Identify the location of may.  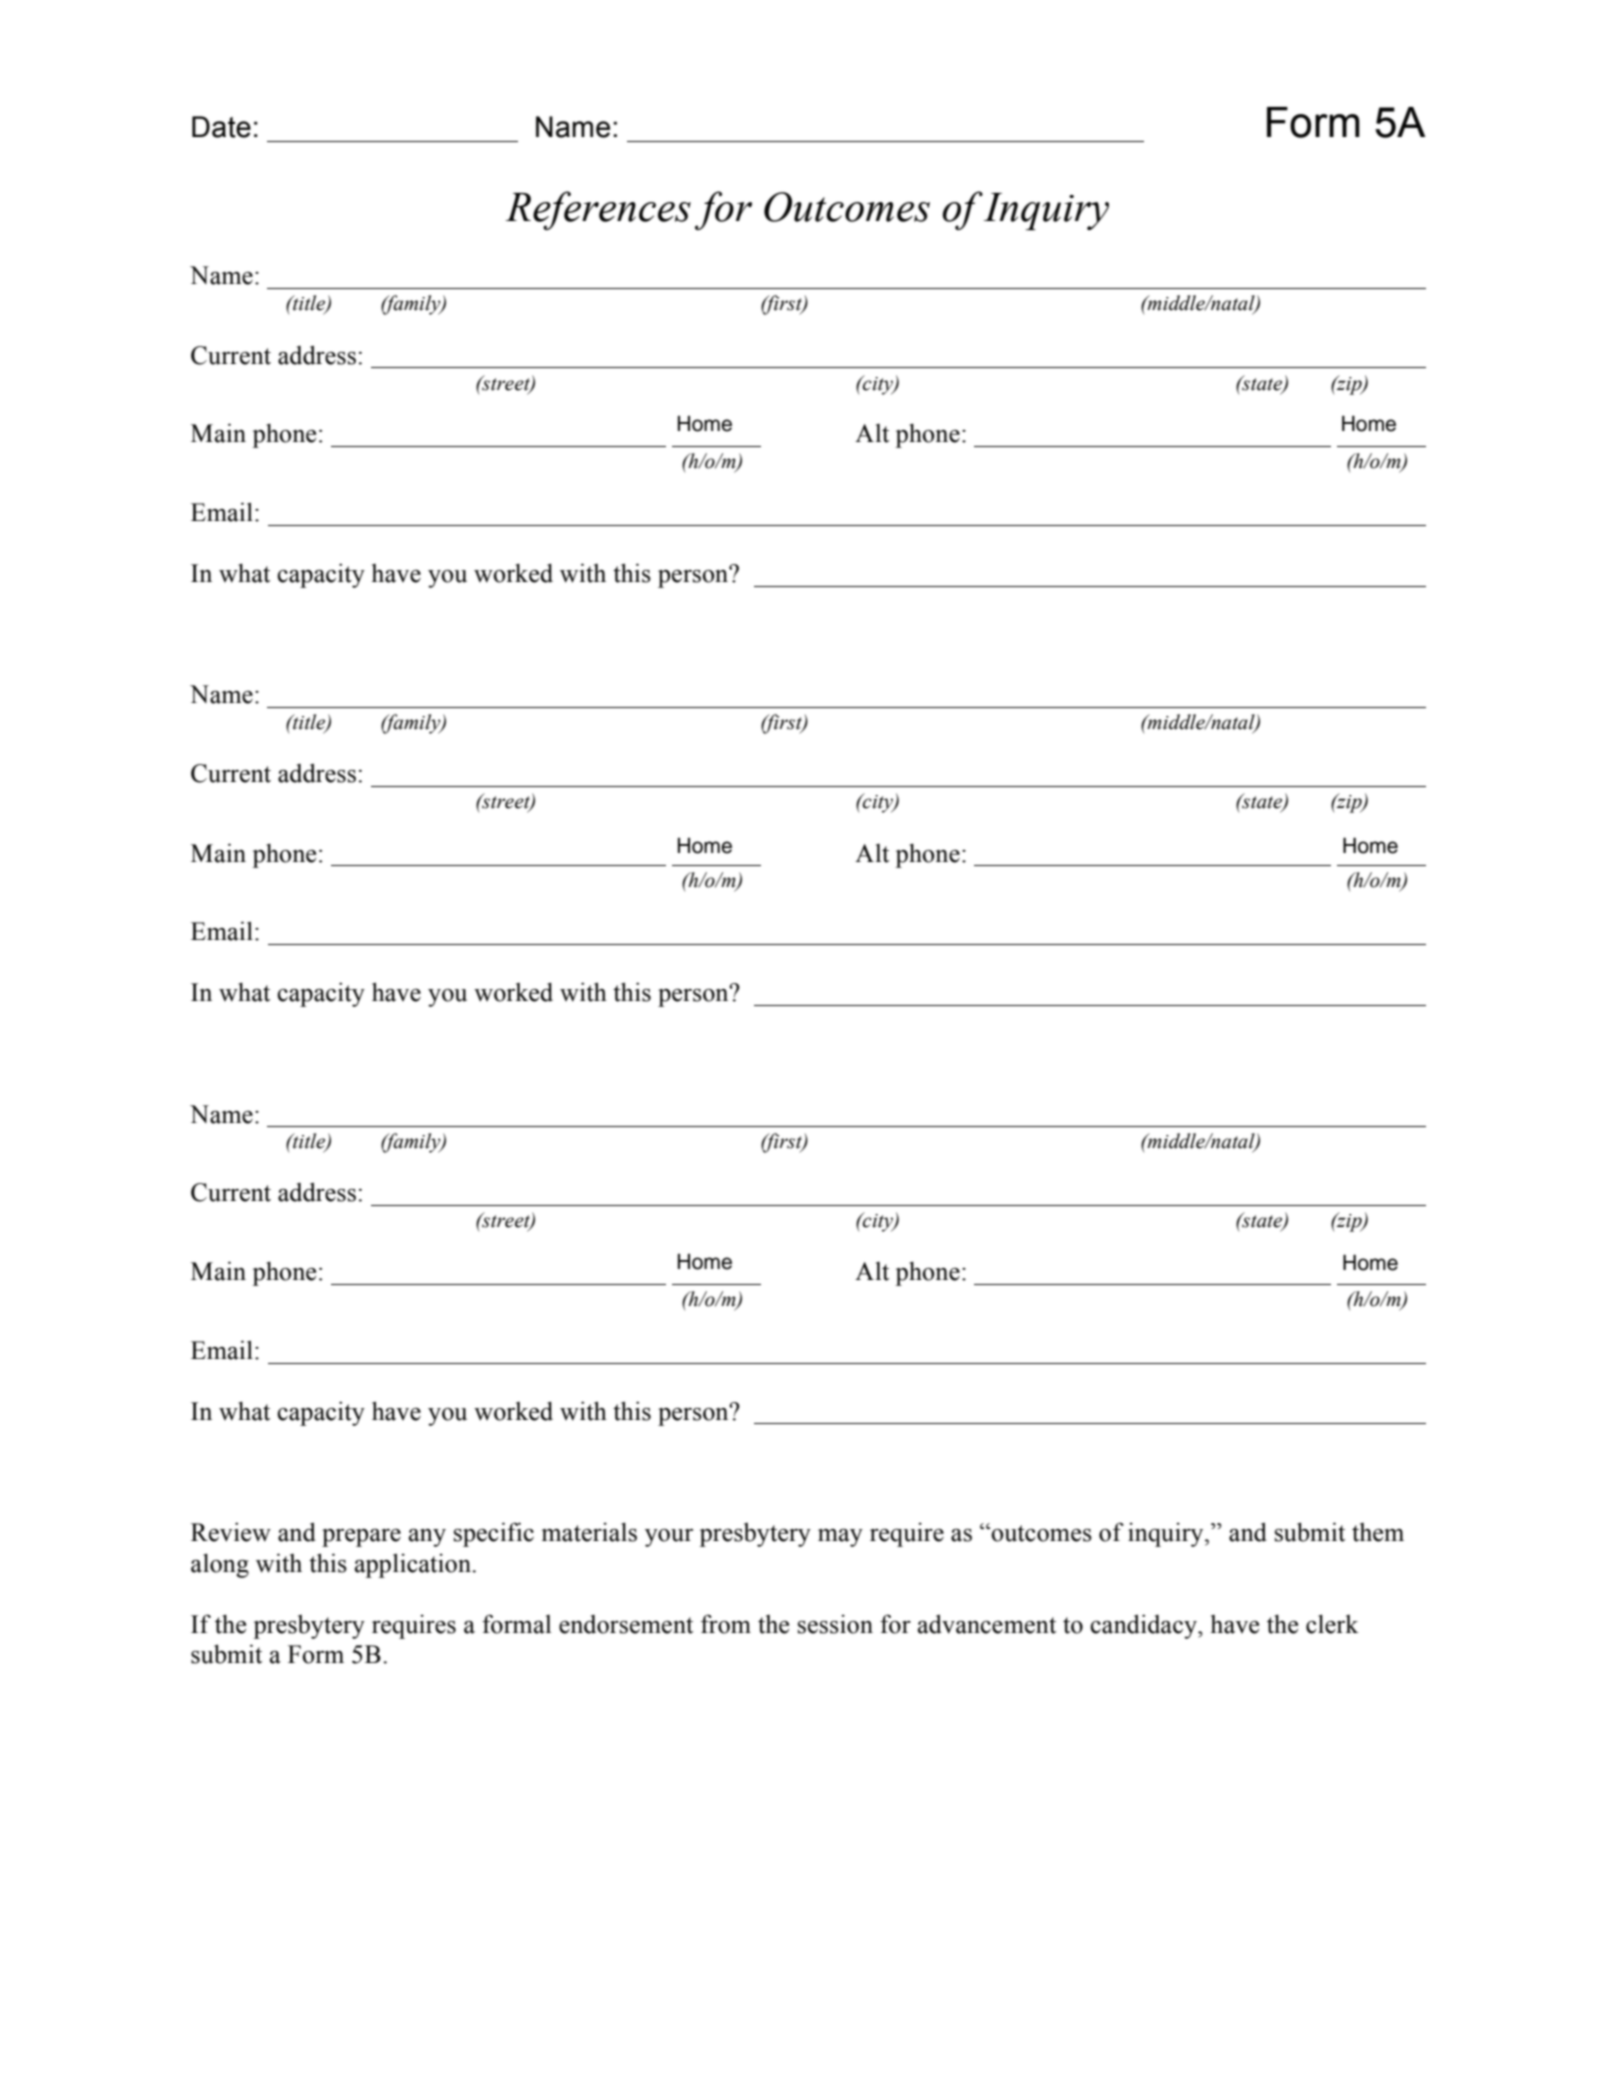
(840, 1538).
